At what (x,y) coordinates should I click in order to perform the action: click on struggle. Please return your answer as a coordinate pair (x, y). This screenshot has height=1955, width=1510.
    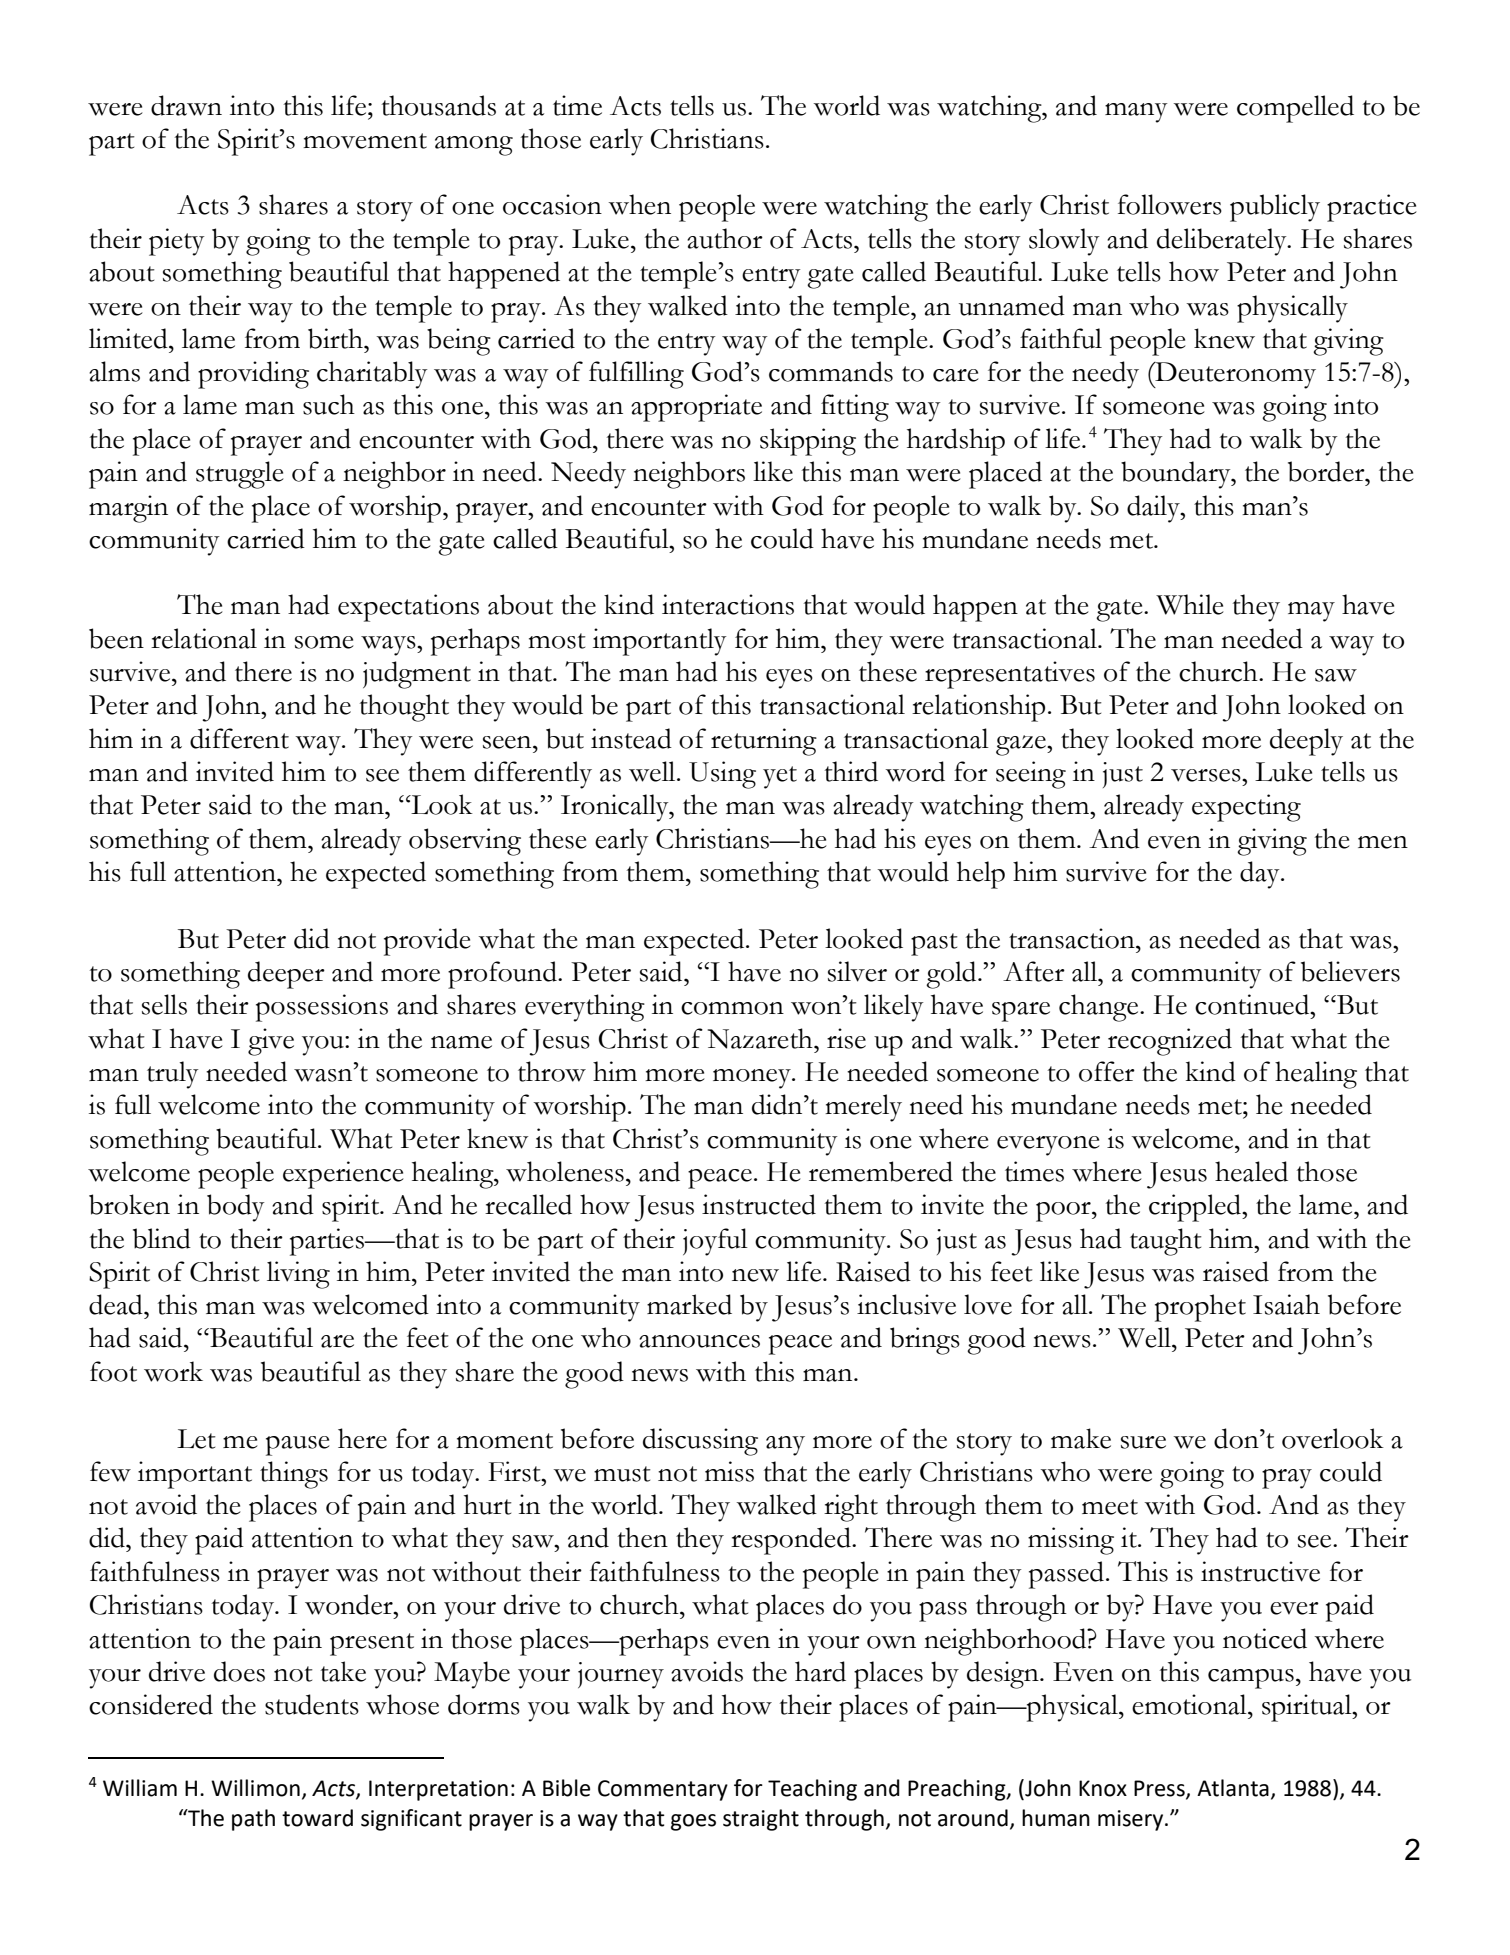
    Looking at the image, I should click on (240, 475).
